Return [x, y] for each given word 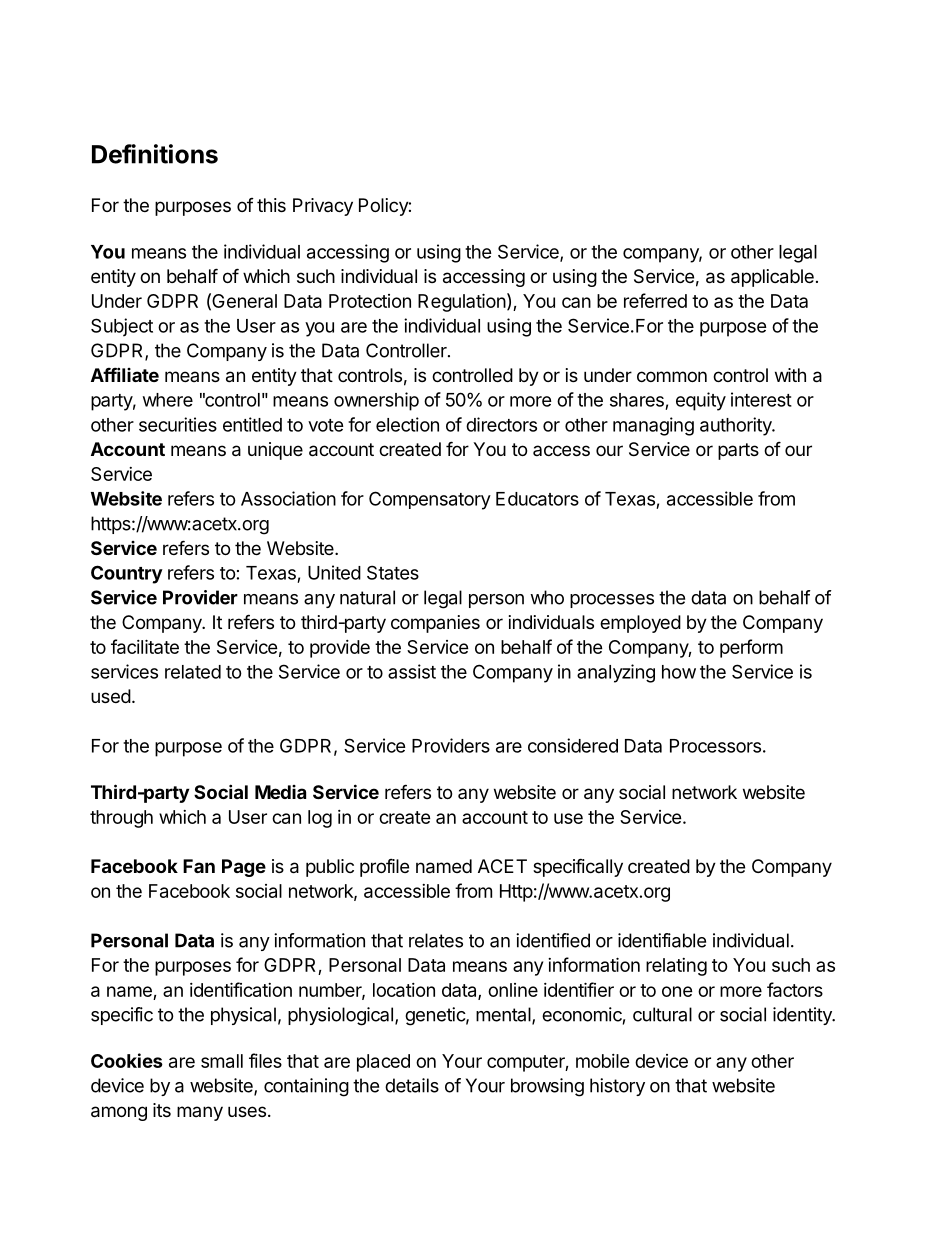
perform [751, 648]
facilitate [145, 646]
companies [435, 624]
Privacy [323, 207]
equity [701, 401]
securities [178, 424]
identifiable [662, 940]
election [407, 424]
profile [384, 867]
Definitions [155, 154]
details [412, 1085]
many [200, 1113]
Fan [199, 866]
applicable [772, 278]
